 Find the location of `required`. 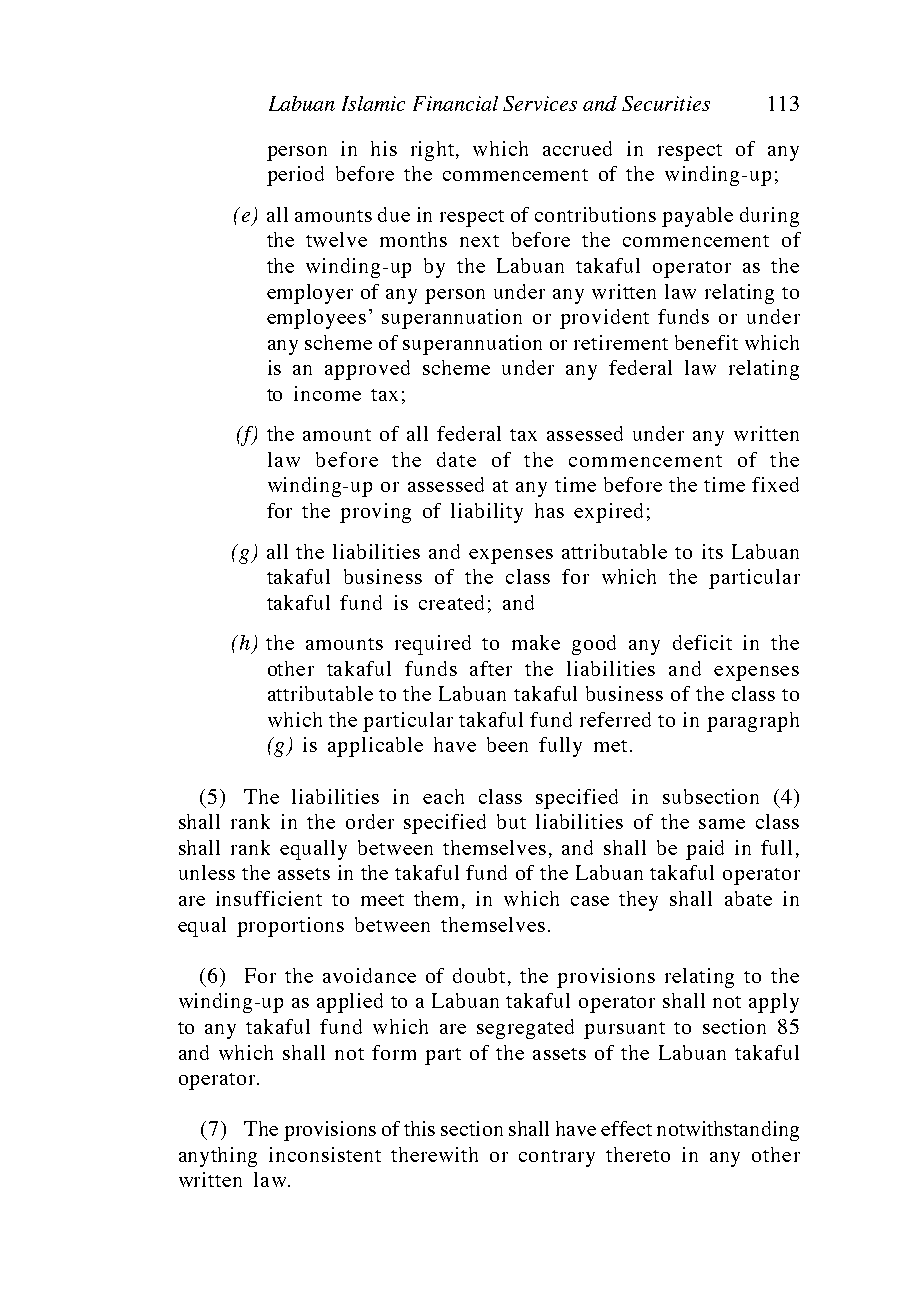

required is located at coordinates (433, 645).
